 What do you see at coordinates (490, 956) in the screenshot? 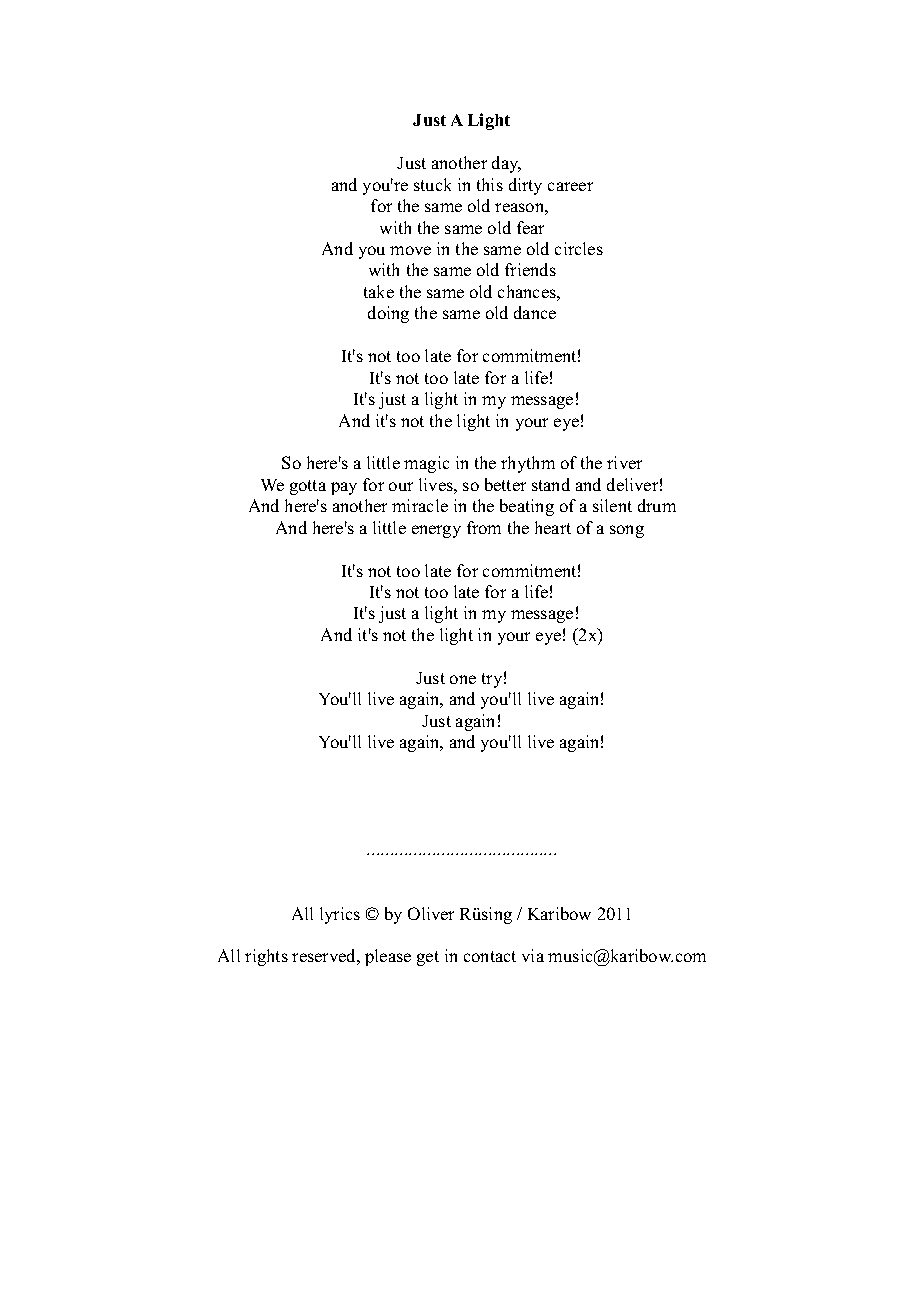
I see `contact` at bounding box center [490, 956].
